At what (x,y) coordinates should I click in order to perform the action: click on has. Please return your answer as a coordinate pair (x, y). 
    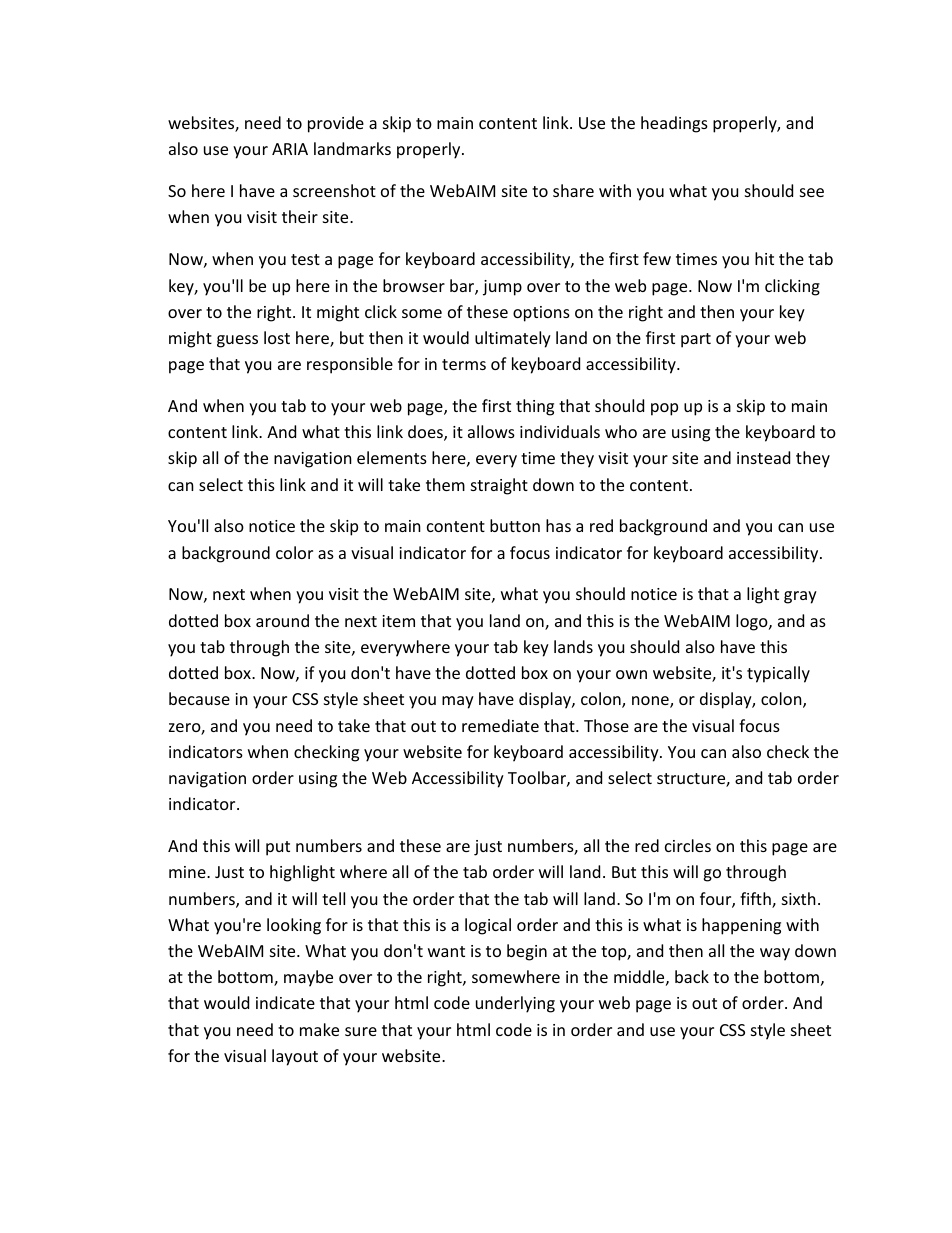
    Looking at the image, I should click on (558, 525).
